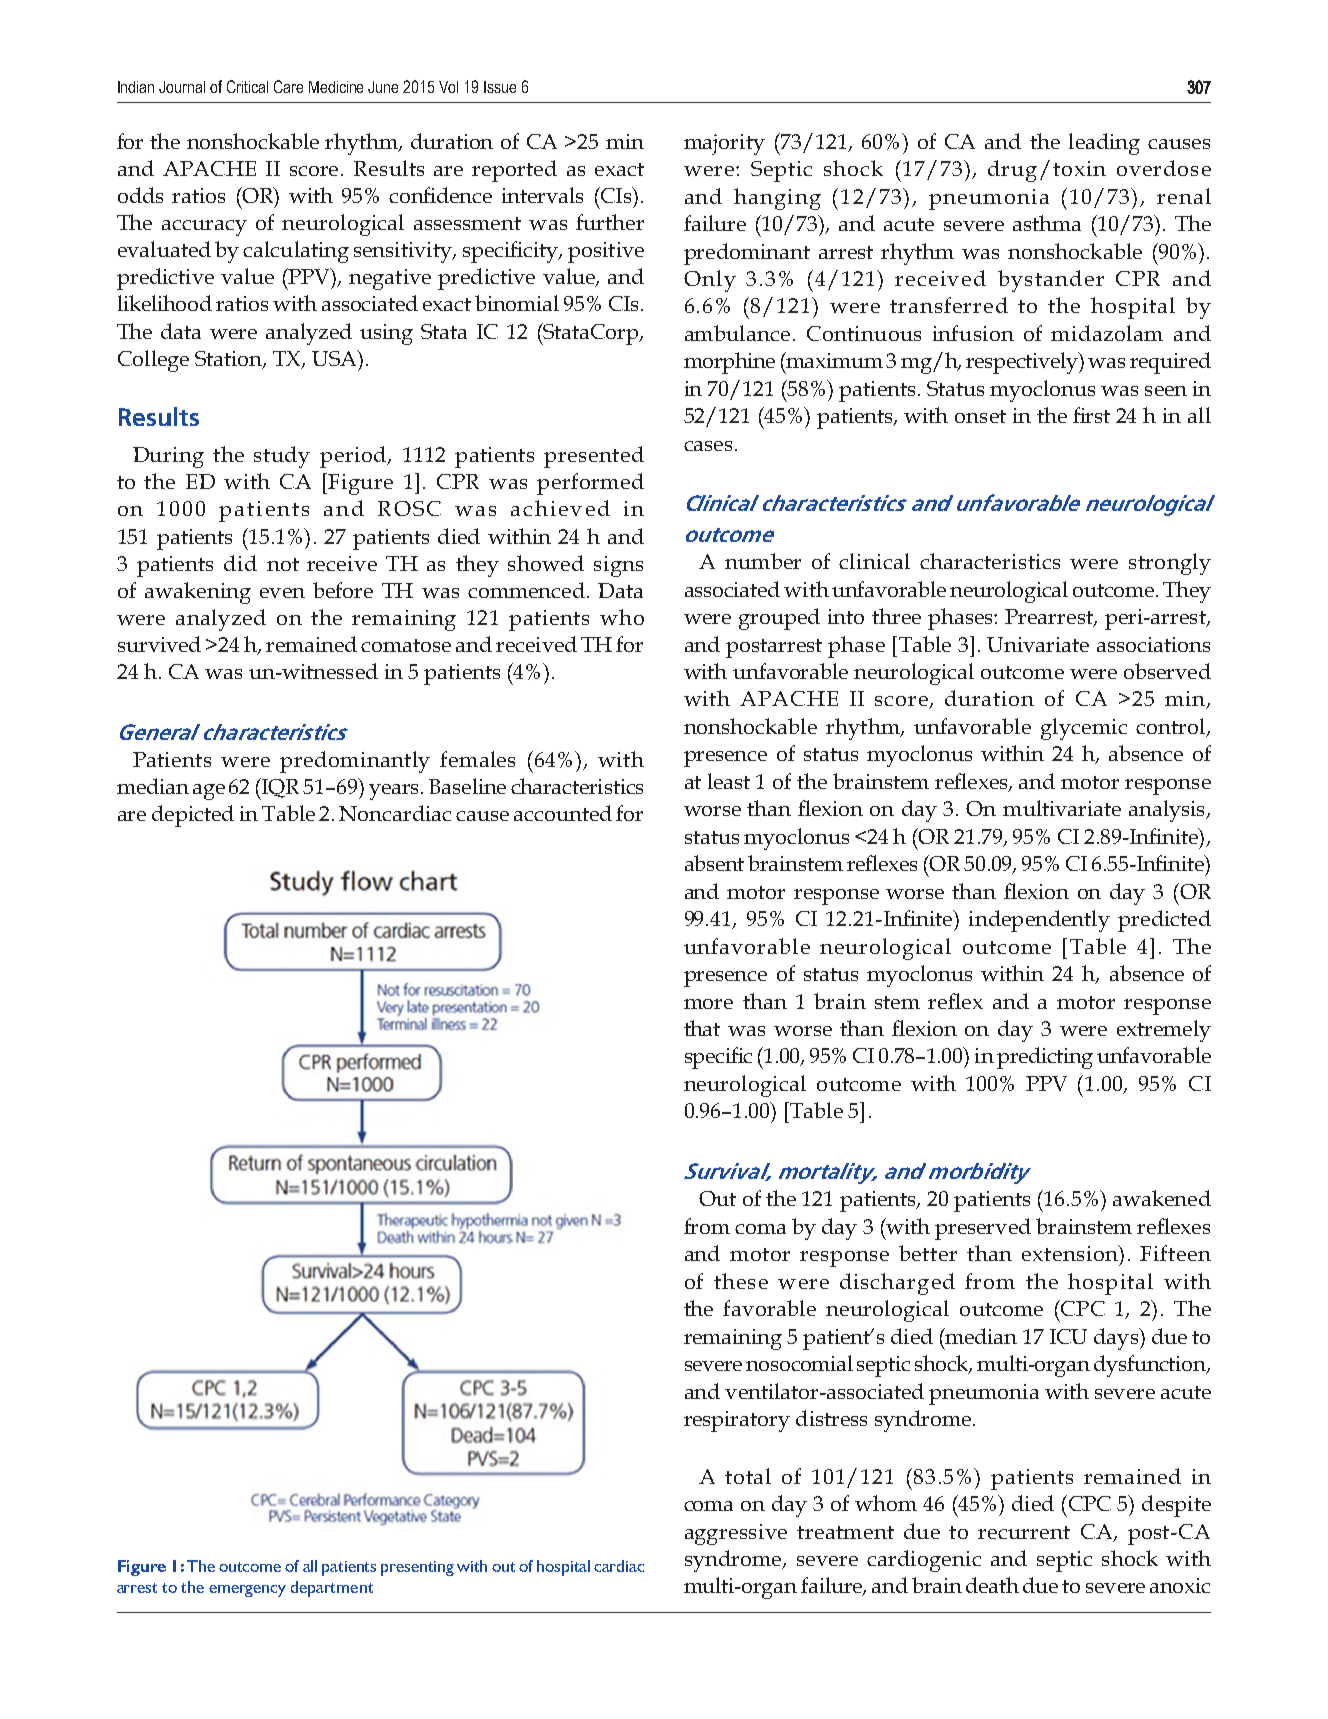  What do you see at coordinates (1039, 921) in the page?
I see `independently` at bounding box center [1039, 921].
